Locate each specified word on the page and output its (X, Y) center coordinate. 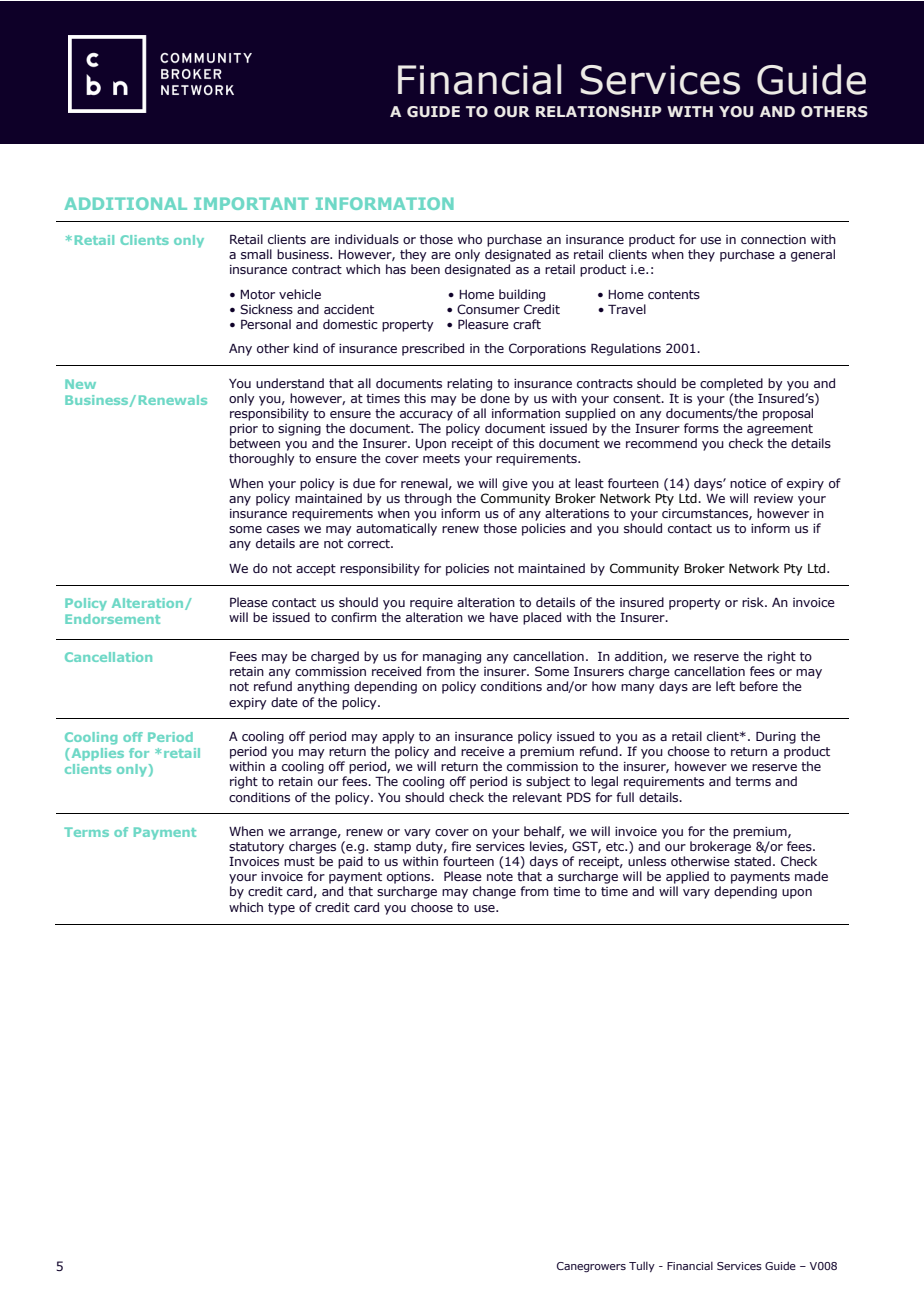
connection (773, 239)
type (281, 909)
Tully (642, 1266)
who (470, 239)
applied (687, 877)
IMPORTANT (251, 203)
